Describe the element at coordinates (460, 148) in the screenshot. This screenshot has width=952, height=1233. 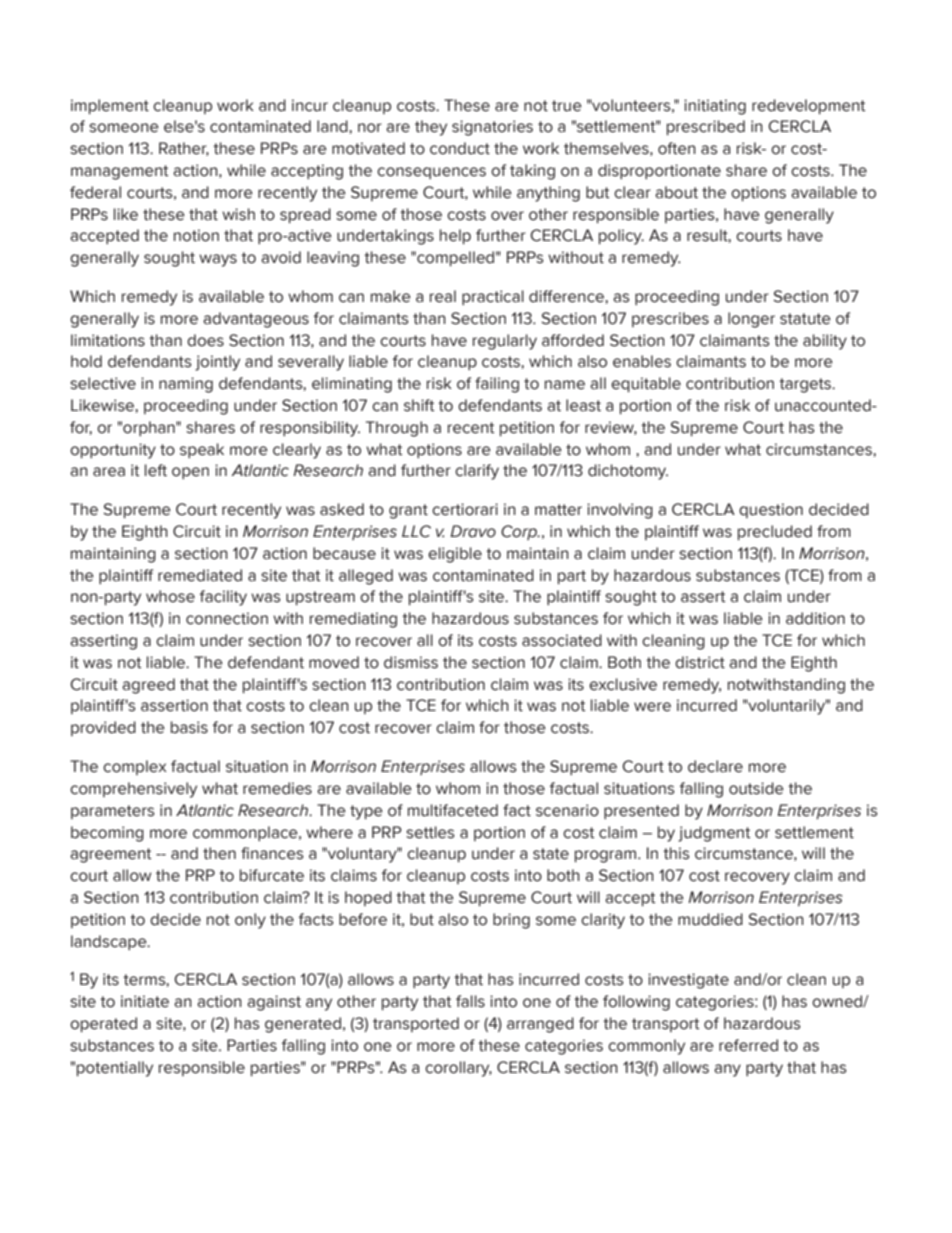
I see `conduct` at that location.
